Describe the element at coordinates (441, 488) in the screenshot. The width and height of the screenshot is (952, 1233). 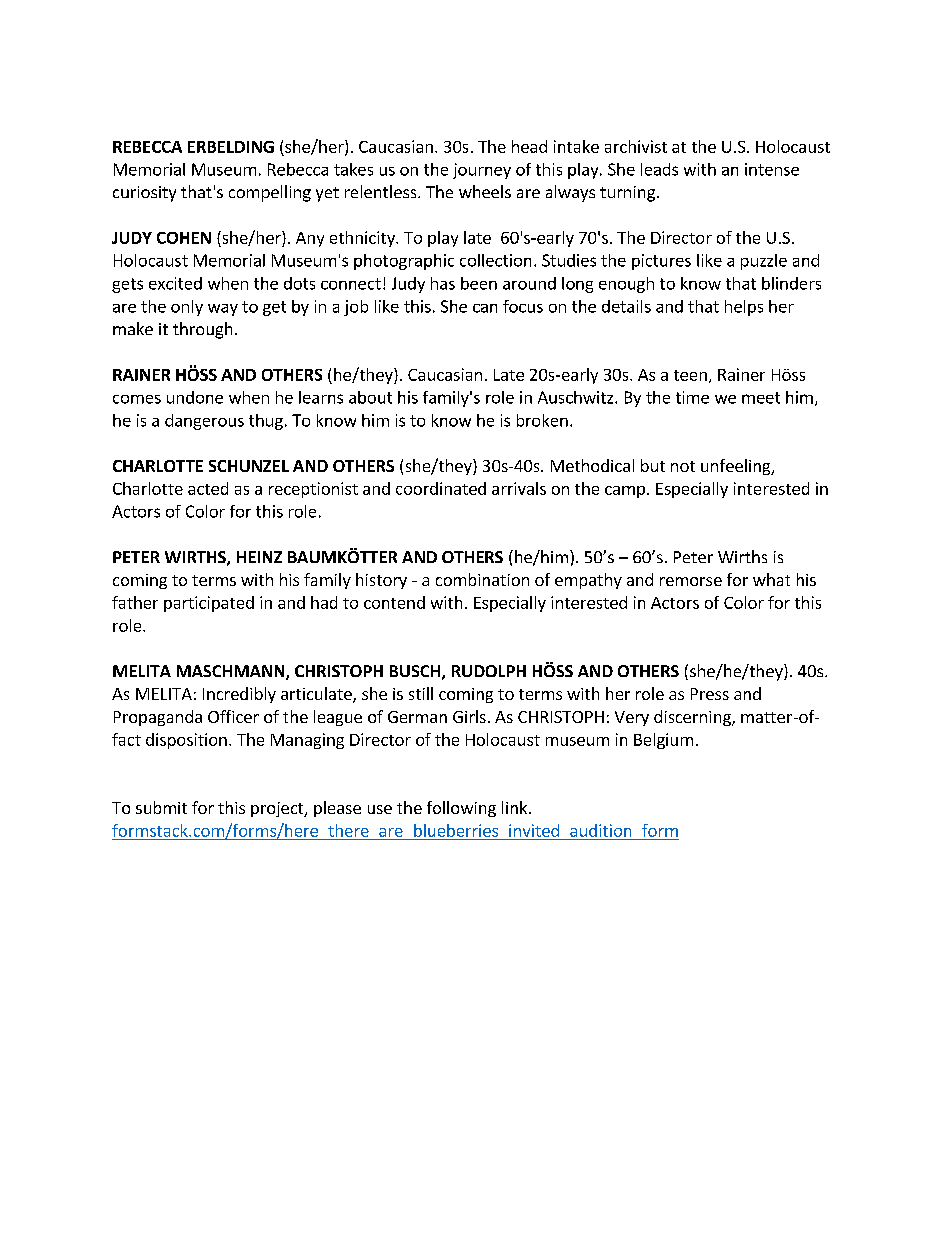
I see `coordinated` at that location.
